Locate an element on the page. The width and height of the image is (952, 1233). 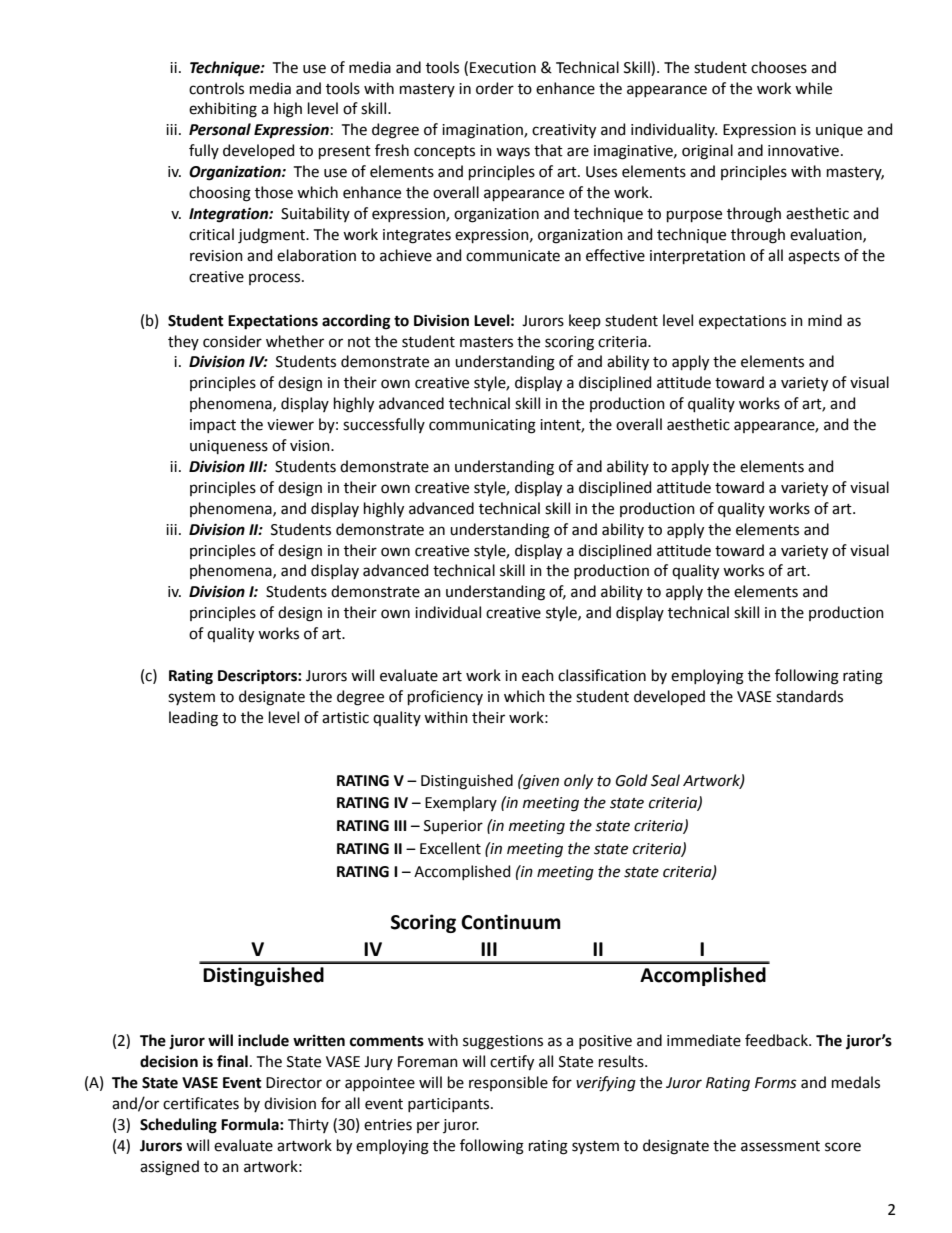
order is located at coordinates (495, 88).
